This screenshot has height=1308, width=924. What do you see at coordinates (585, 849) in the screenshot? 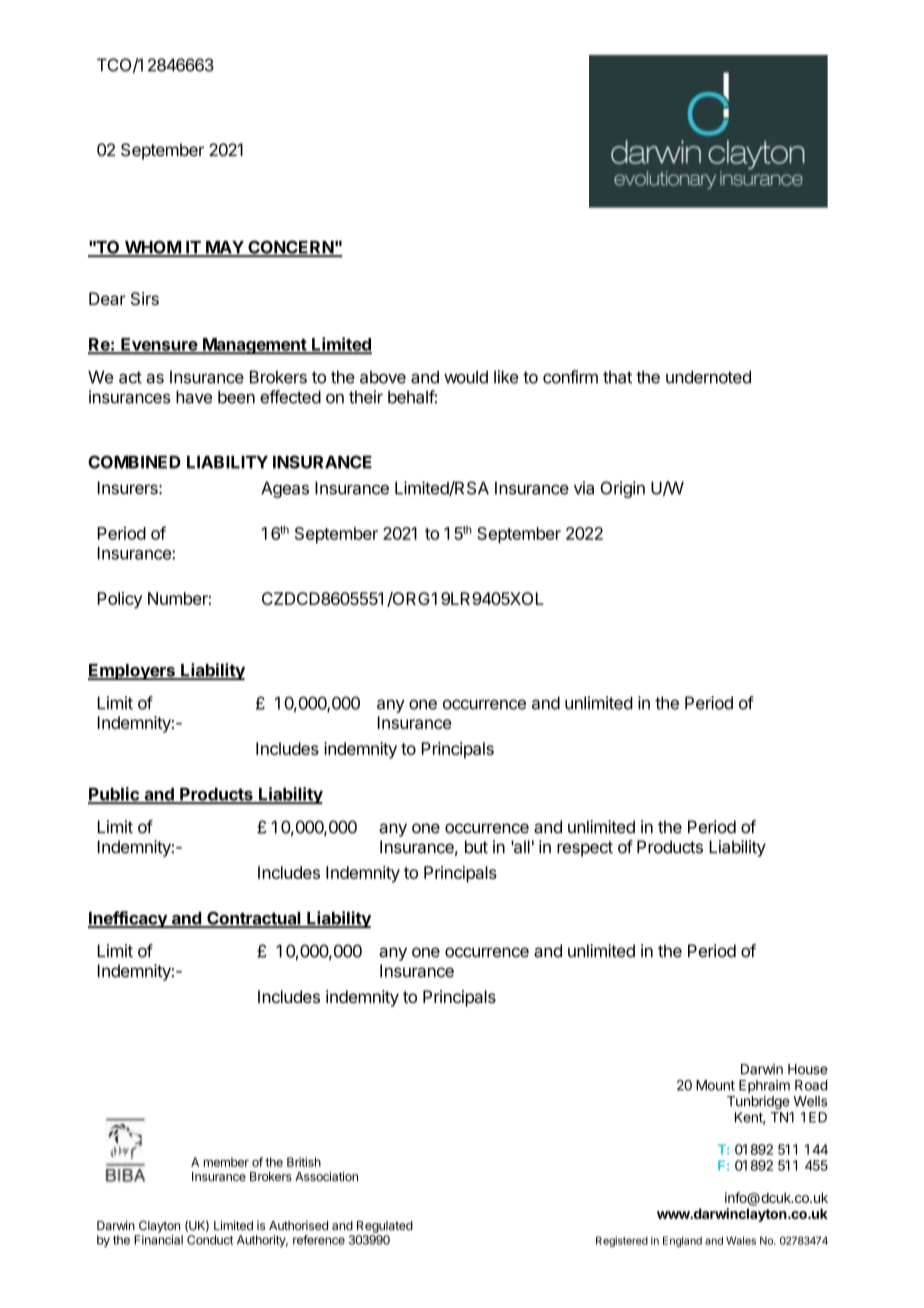
I see `respect` at bounding box center [585, 849].
